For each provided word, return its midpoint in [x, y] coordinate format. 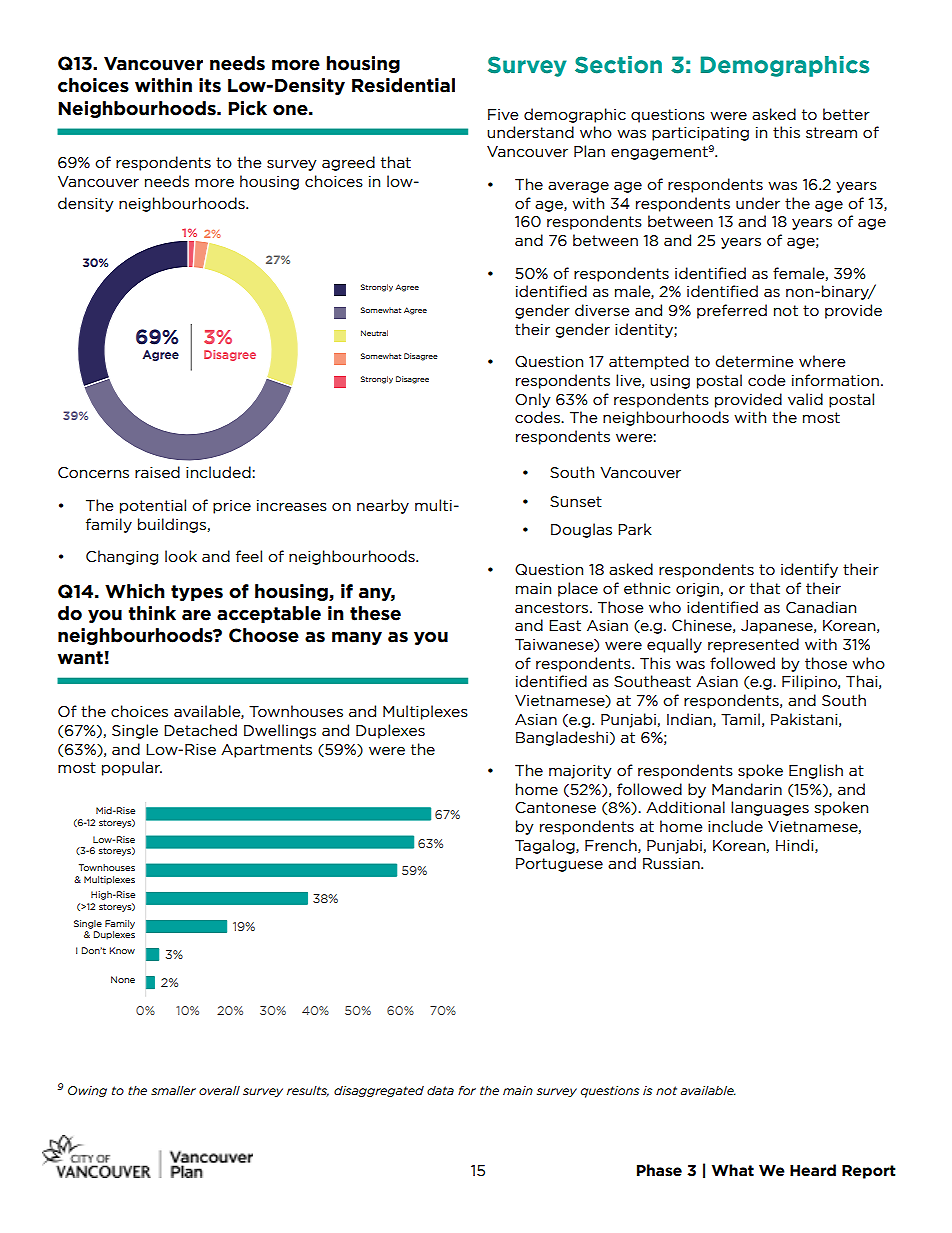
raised [157, 472]
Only [533, 400]
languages [770, 808]
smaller [173, 1090]
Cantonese [555, 808]
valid [805, 399]
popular [132, 768]
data [440, 1090]
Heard [813, 1170]
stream [831, 133]
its [210, 85]
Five [503, 115]
